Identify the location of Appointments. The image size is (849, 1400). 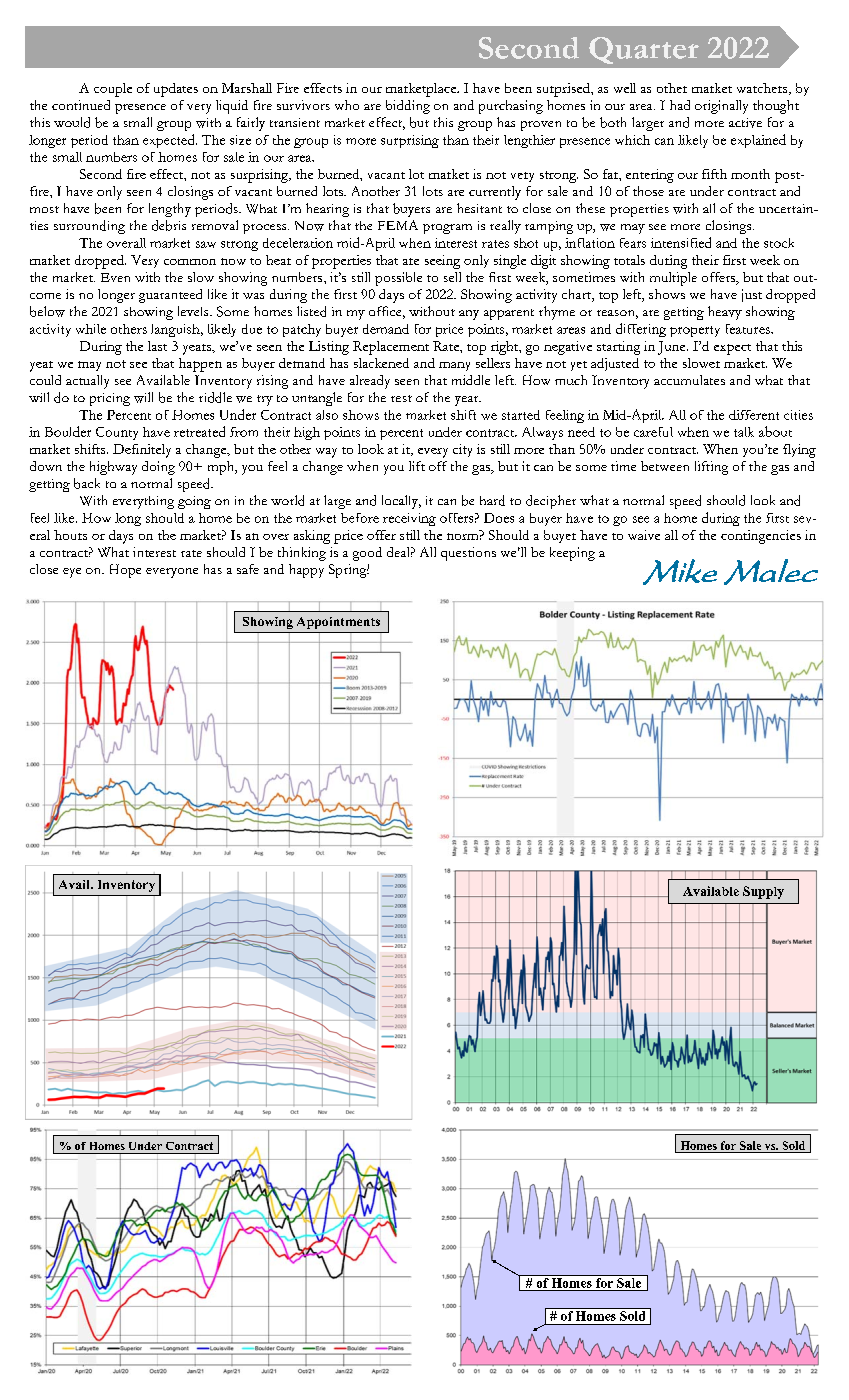
(338, 623).
